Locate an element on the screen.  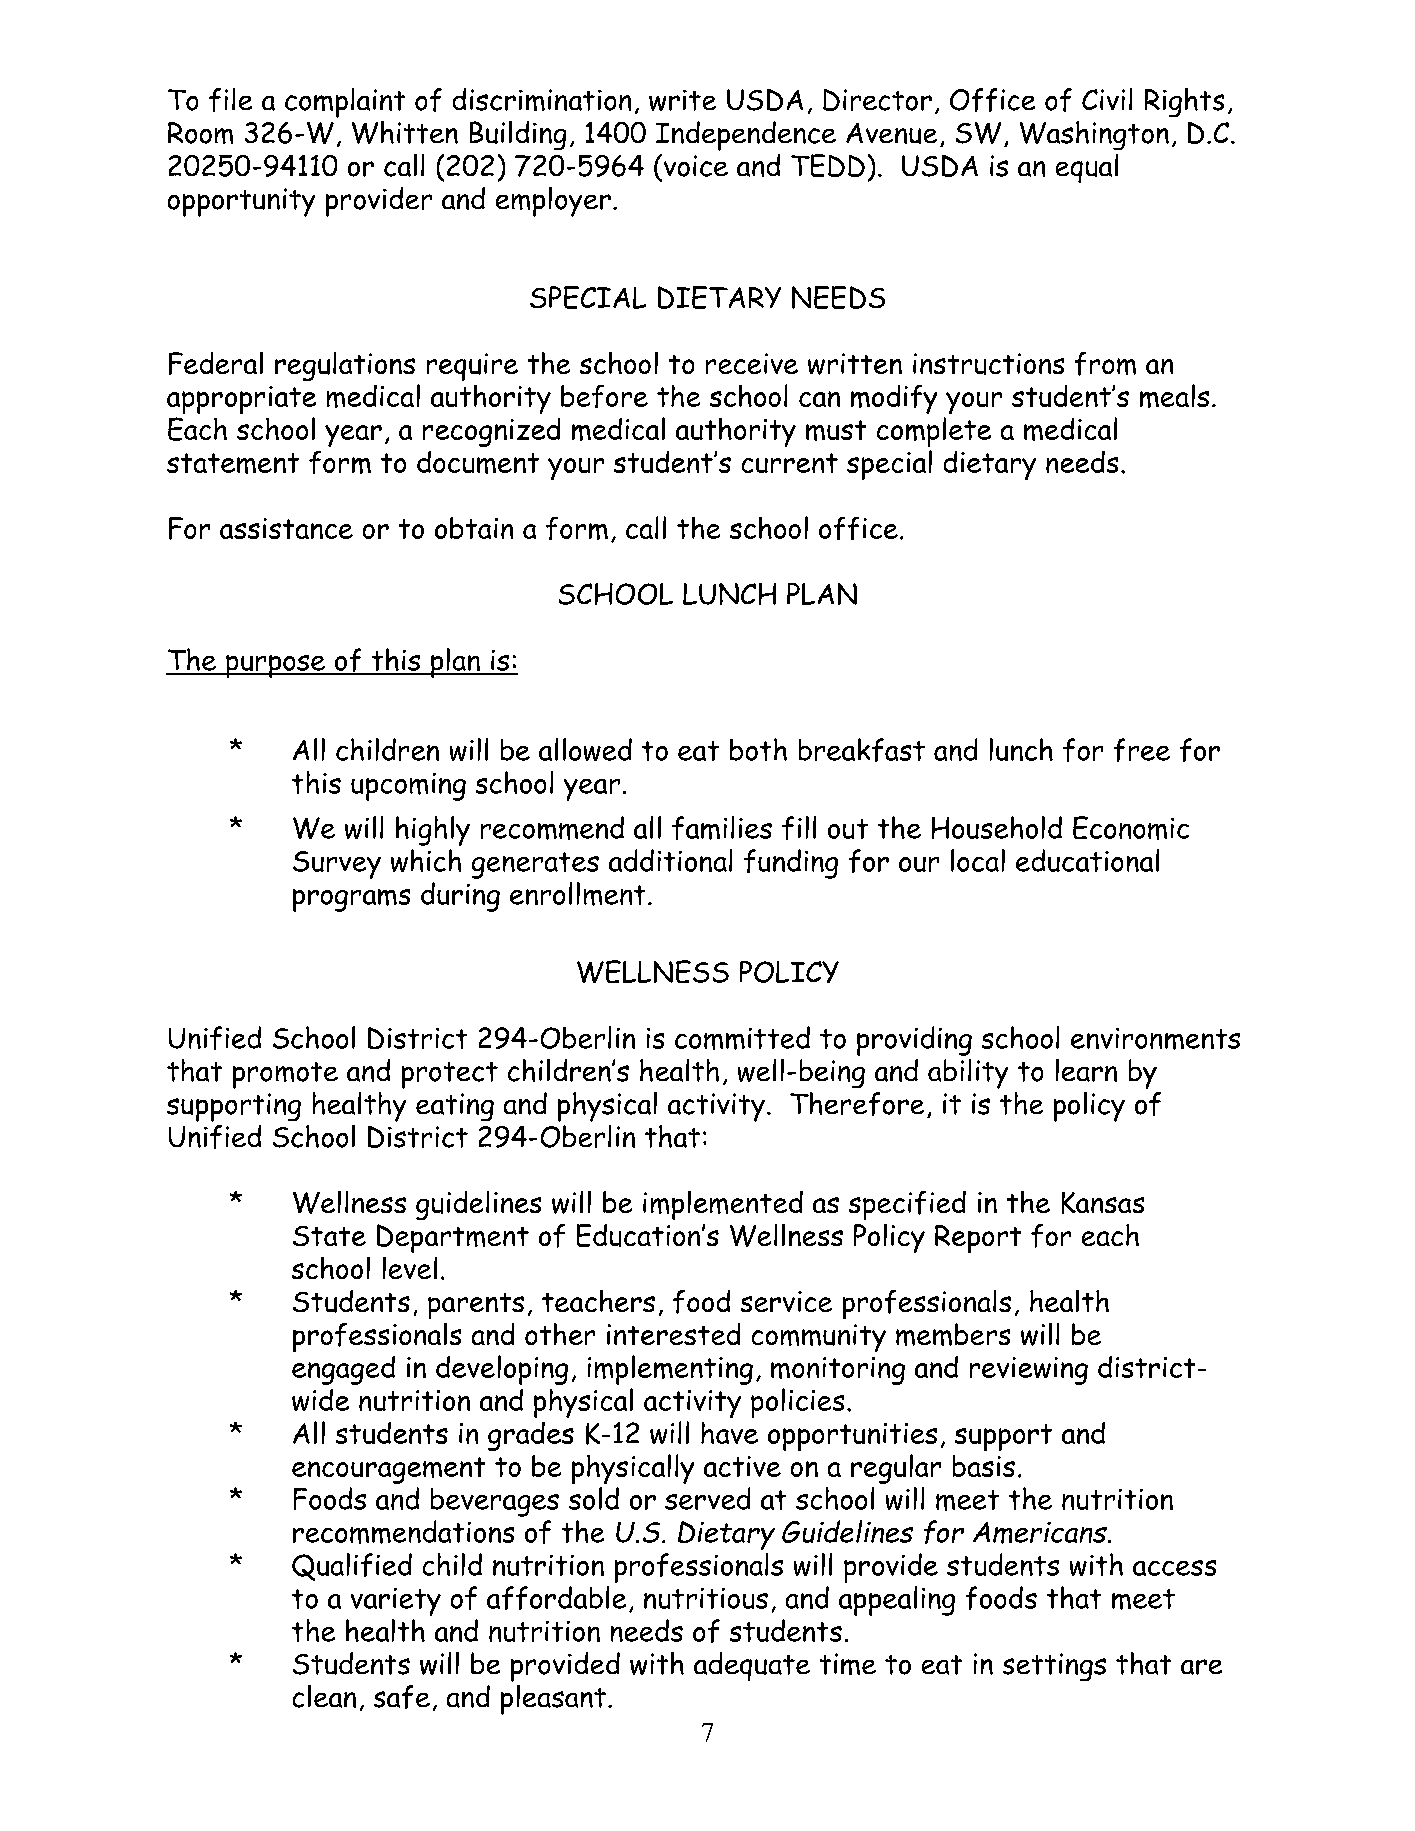
settings is located at coordinates (1054, 1667).
